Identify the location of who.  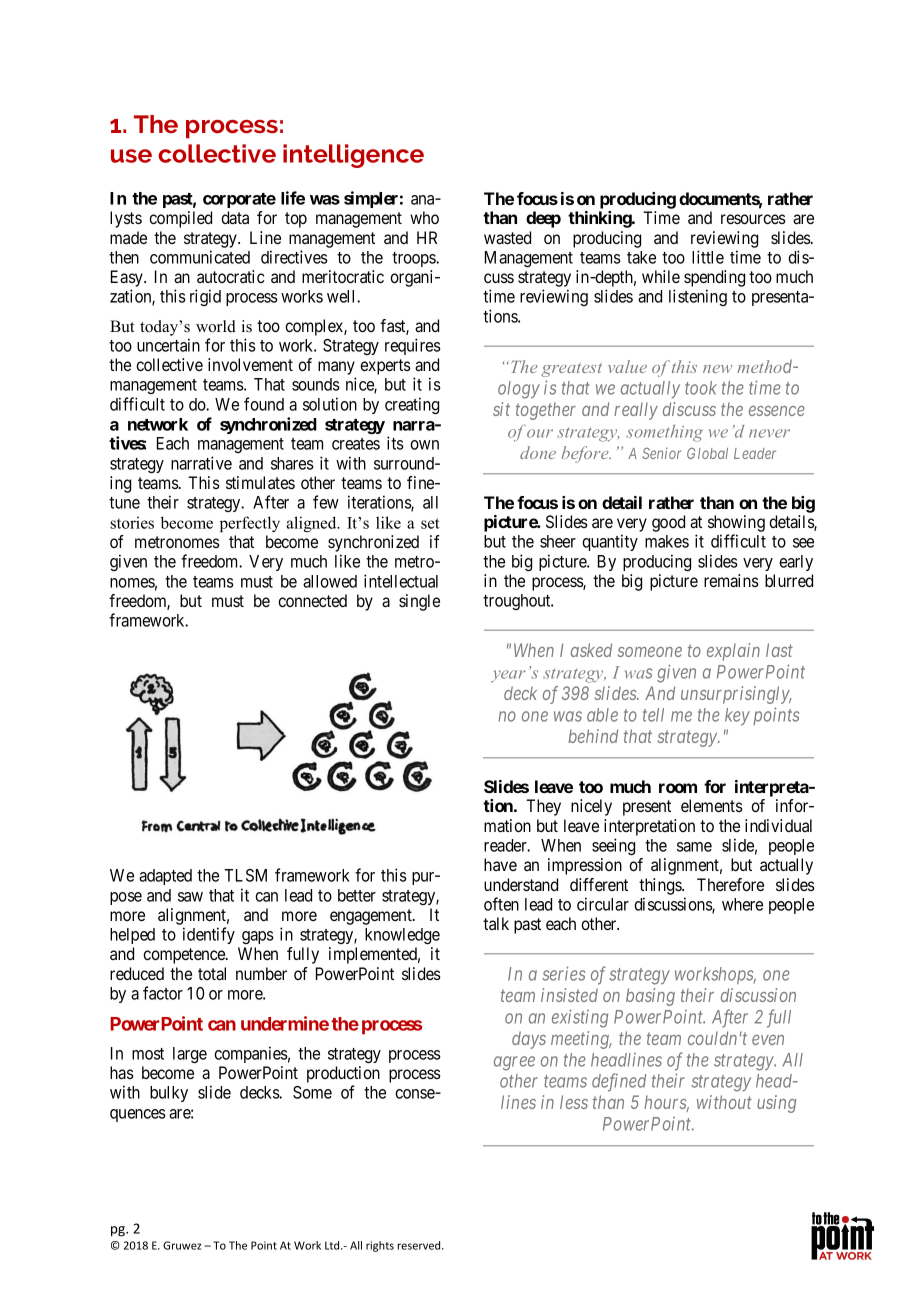
(424, 217).
